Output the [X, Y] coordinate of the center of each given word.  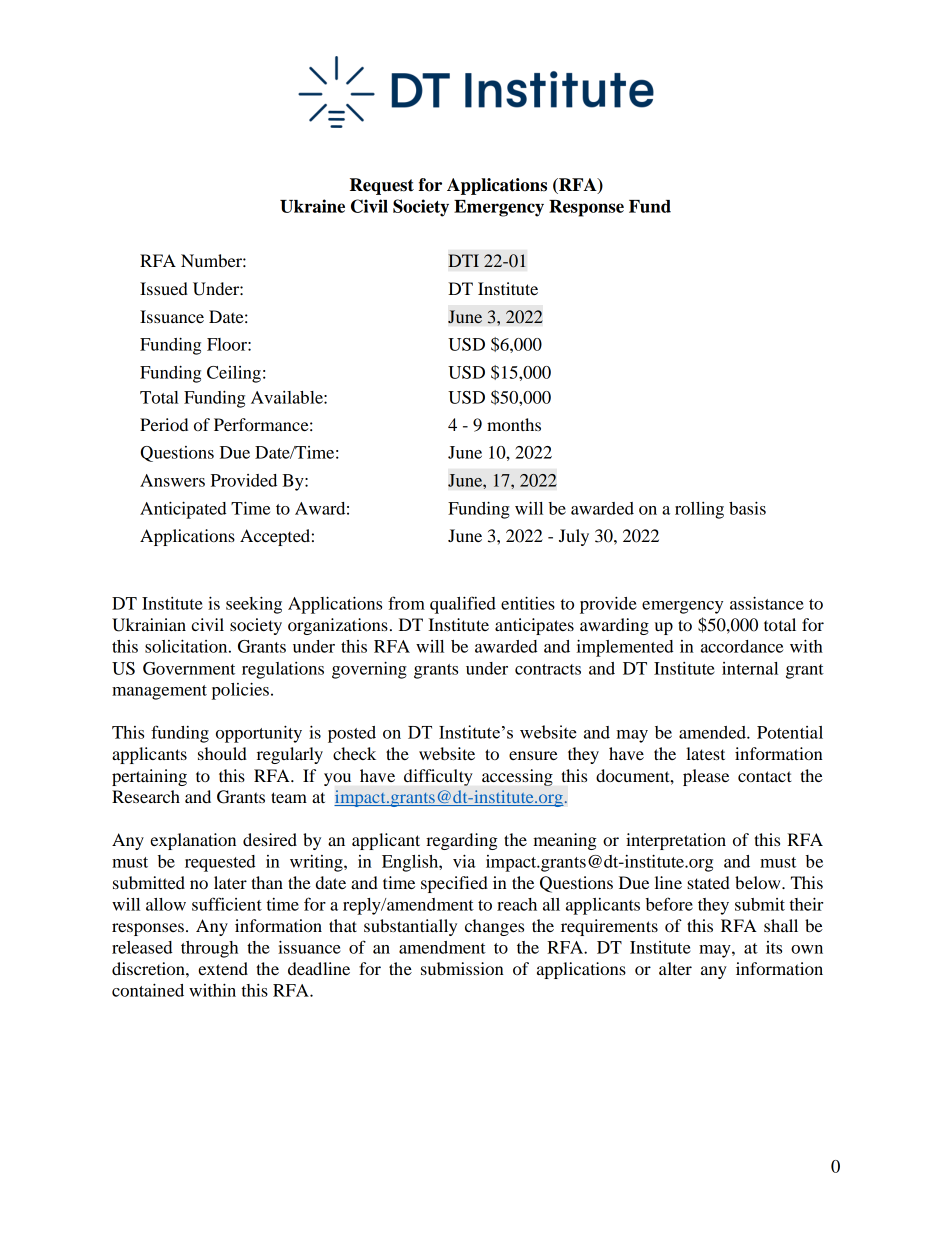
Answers [172, 480]
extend [223, 968]
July [574, 537]
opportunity [259, 734]
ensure [533, 755]
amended [713, 732]
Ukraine [312, 206]
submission [462, 968]
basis [747, 508]
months [514, 424]
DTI [463, 260]
